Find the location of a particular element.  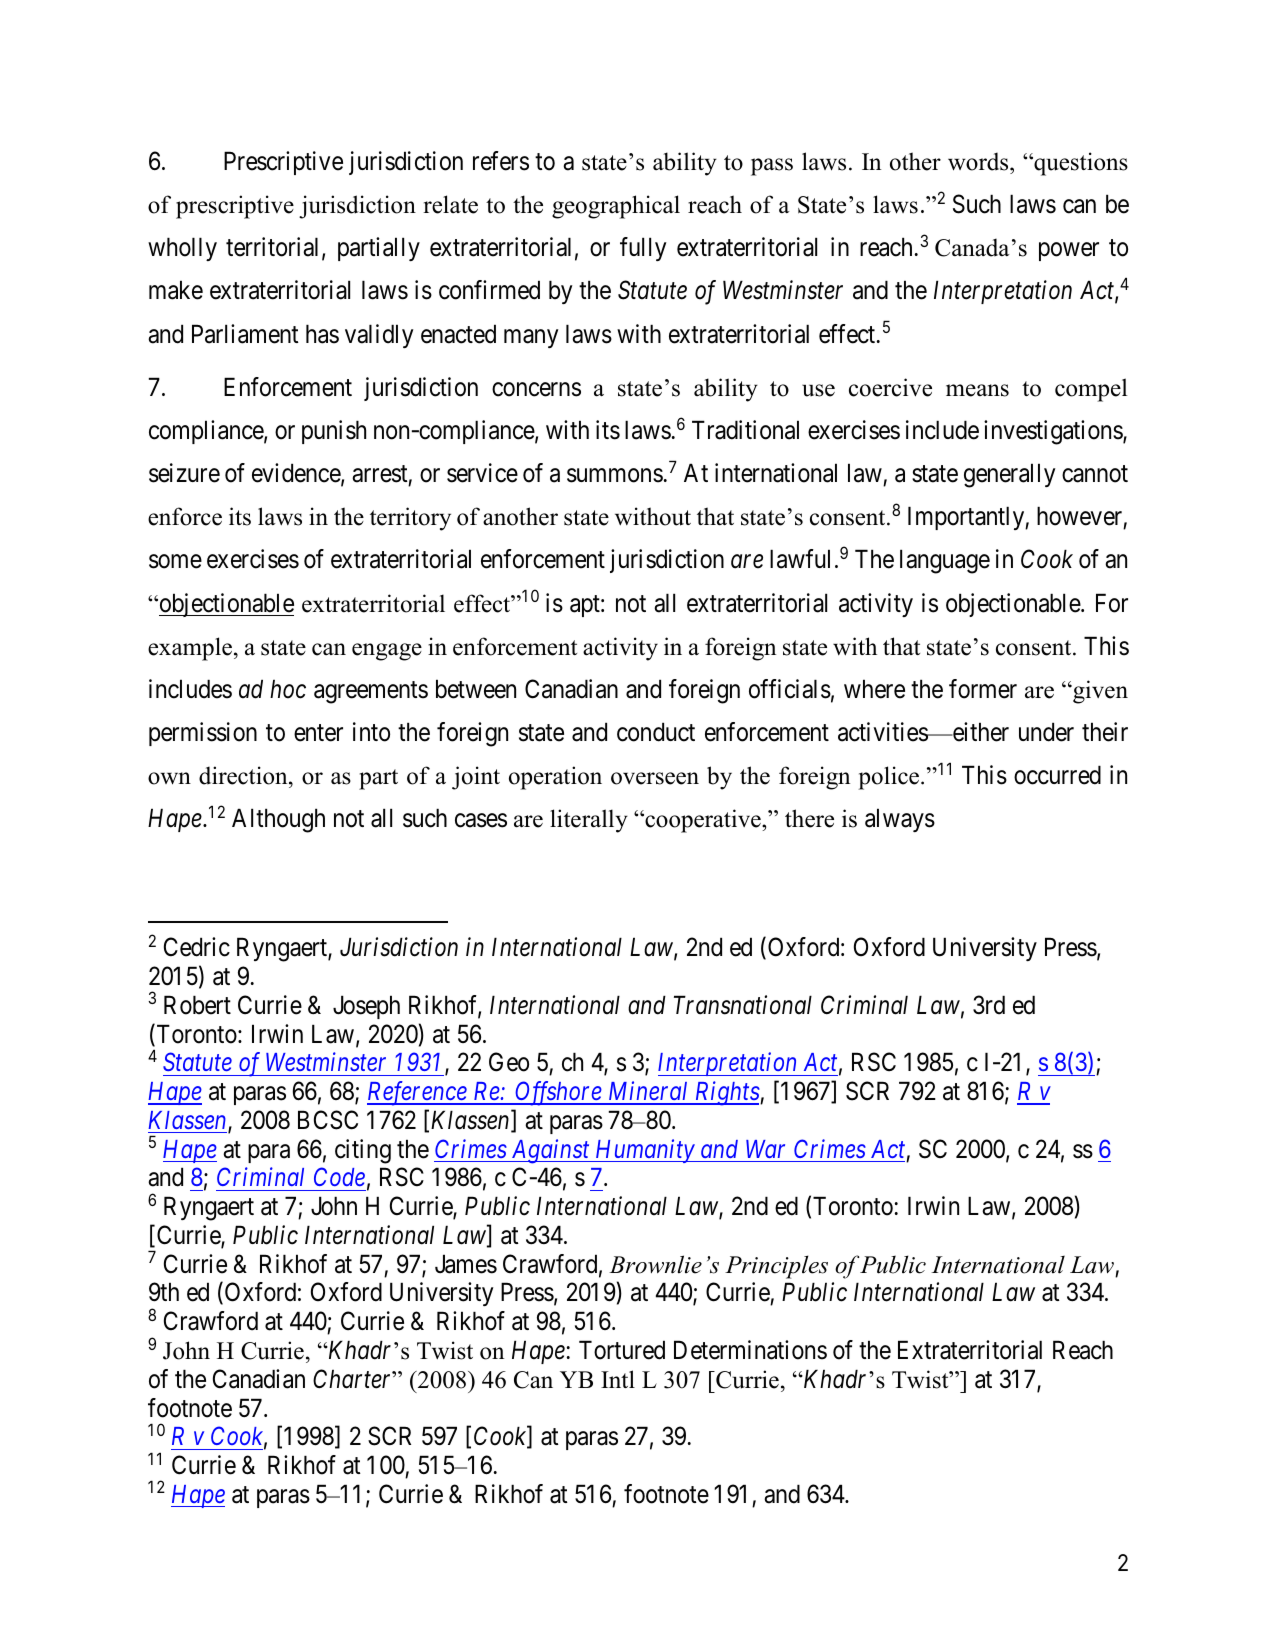

Transnational is located at coordinates (743, 1005).
